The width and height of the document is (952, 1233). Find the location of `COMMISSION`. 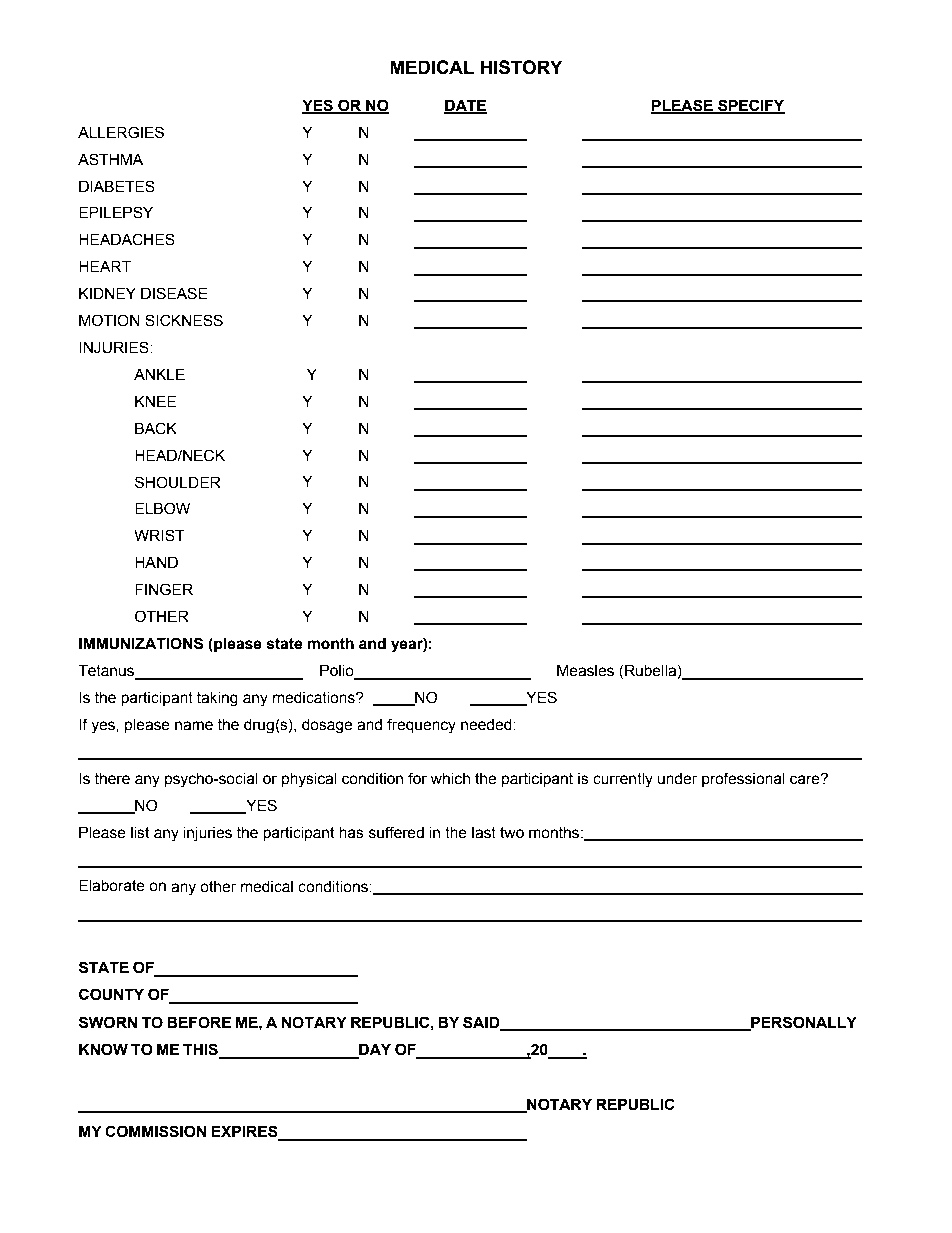

COMMISSION is located at coordinates (155, 1131).
